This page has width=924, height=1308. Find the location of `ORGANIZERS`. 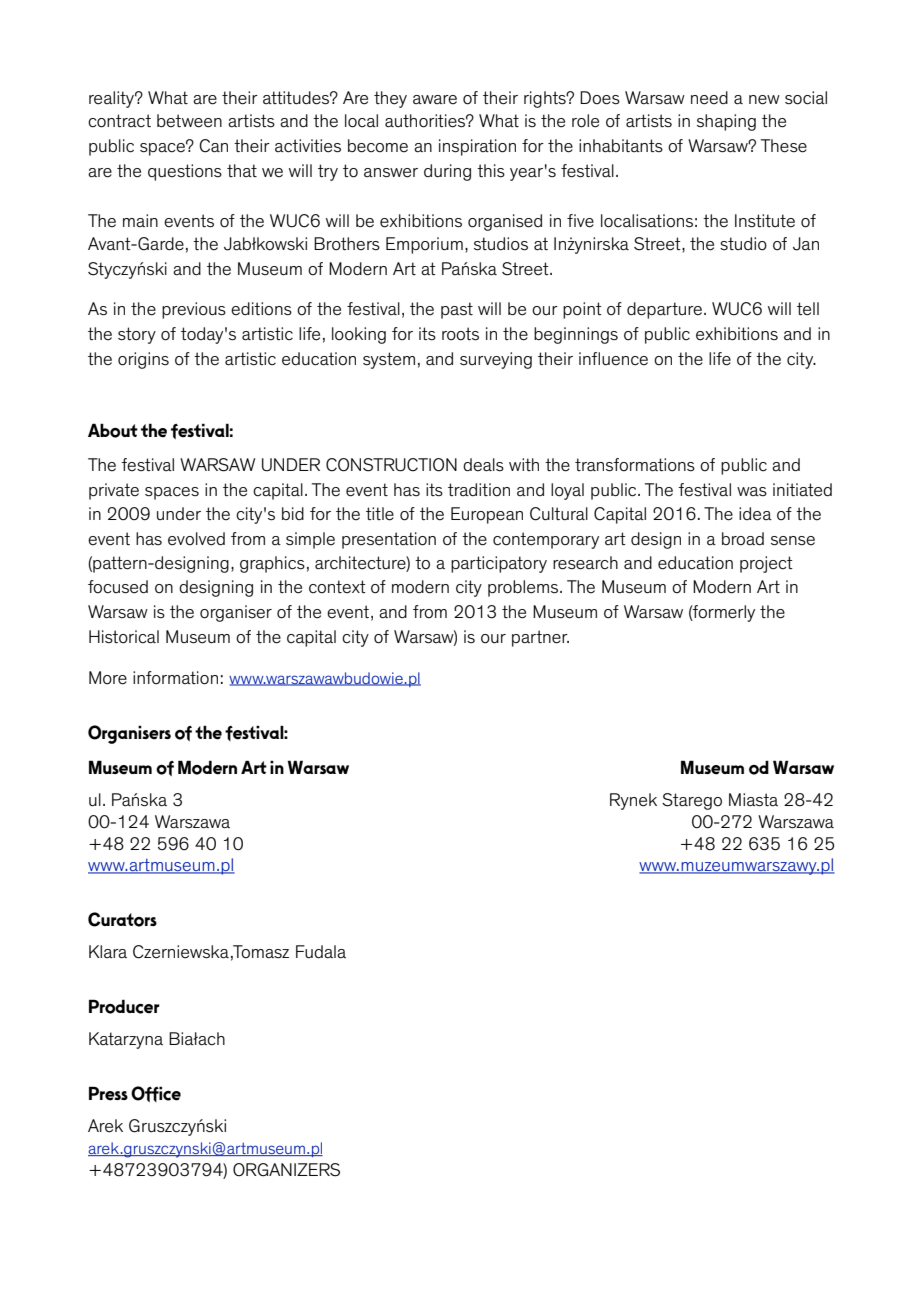

ORGANIZERS is located at coordinates (286, 1170).
